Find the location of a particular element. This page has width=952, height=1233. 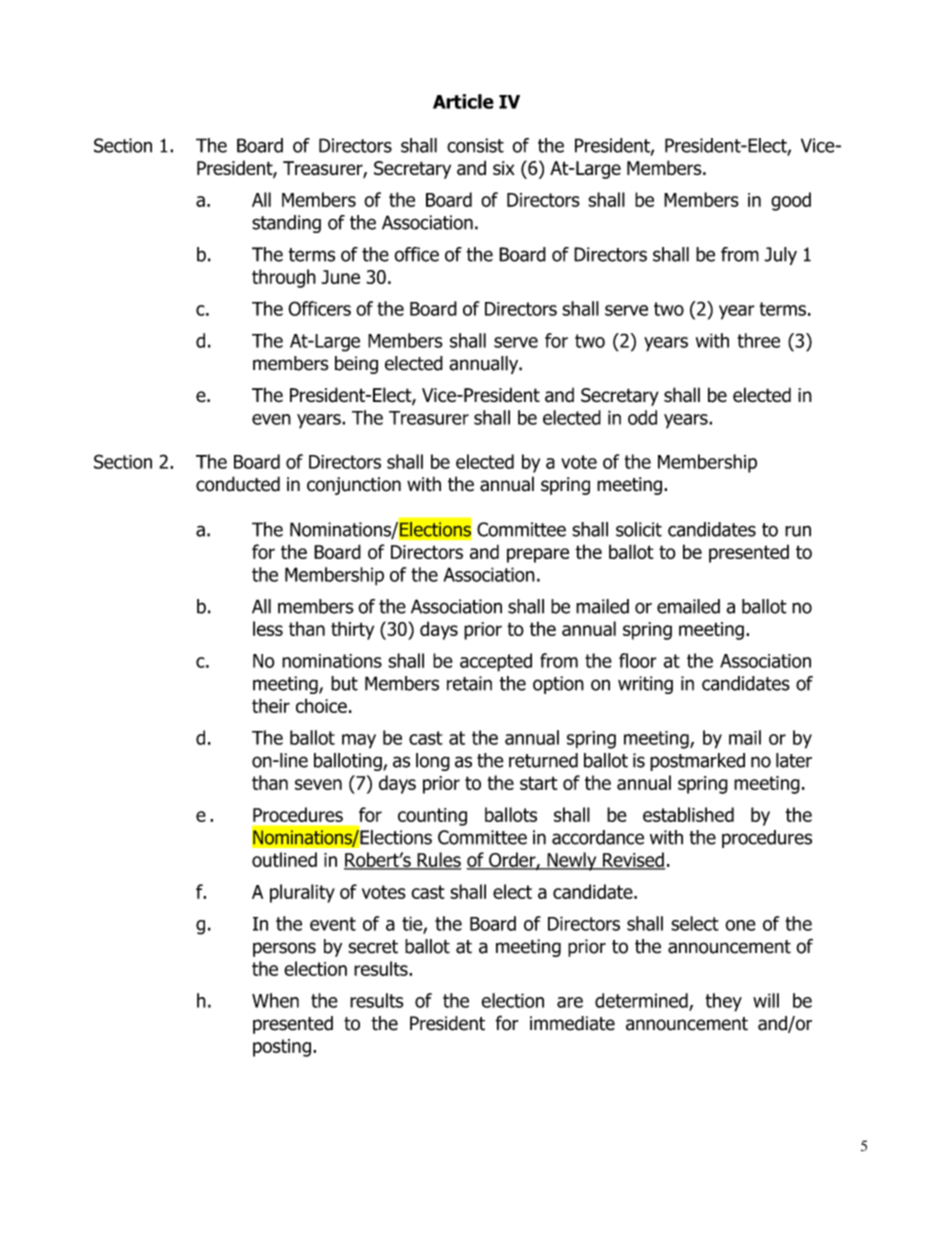

standing is located at coordinates (286, 224).
